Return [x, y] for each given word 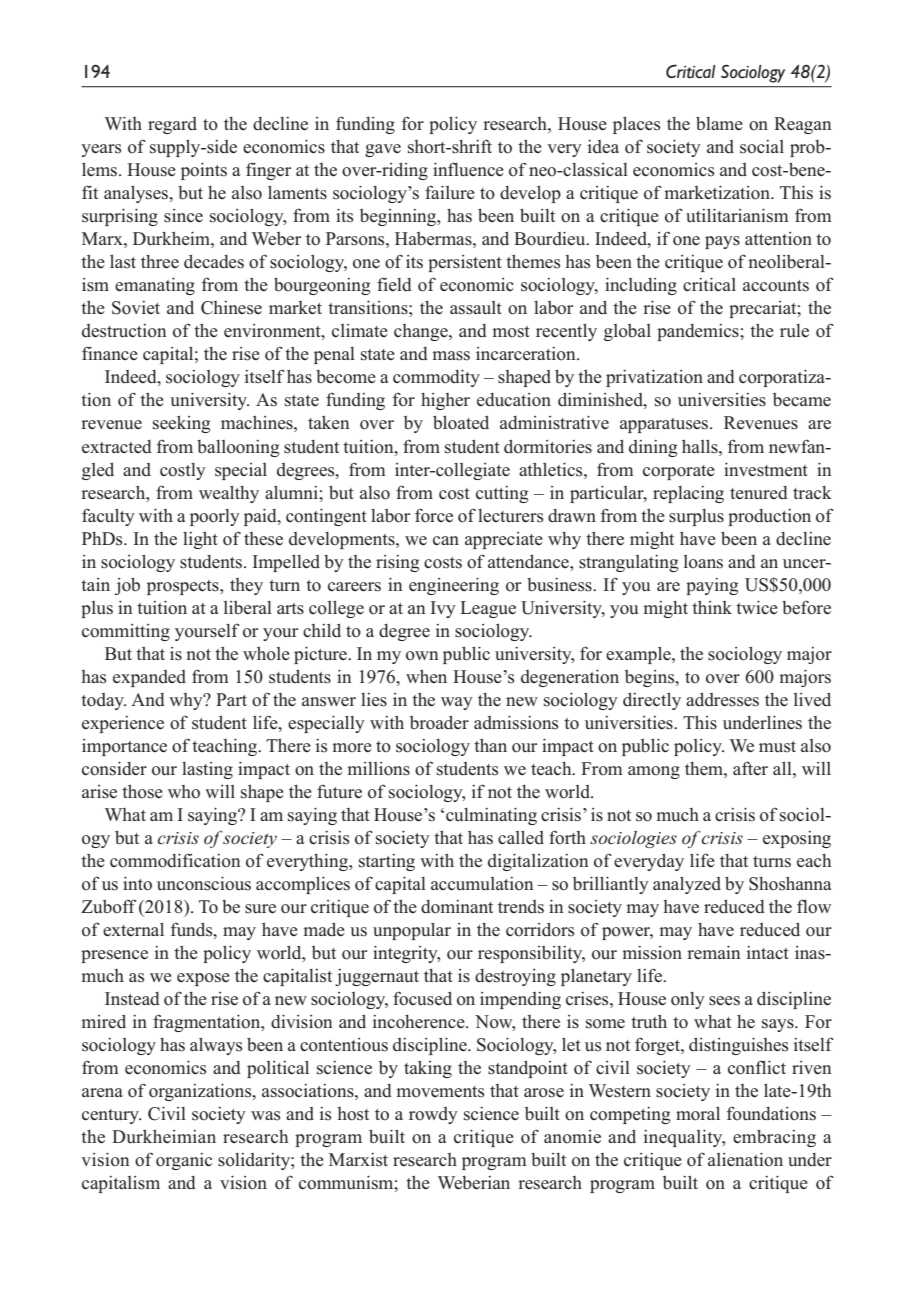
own [422, 656]
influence [468, 169]
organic [184, 1161]
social [762, 147]
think [712, 607]
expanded [149, 678]
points [204, 171]
